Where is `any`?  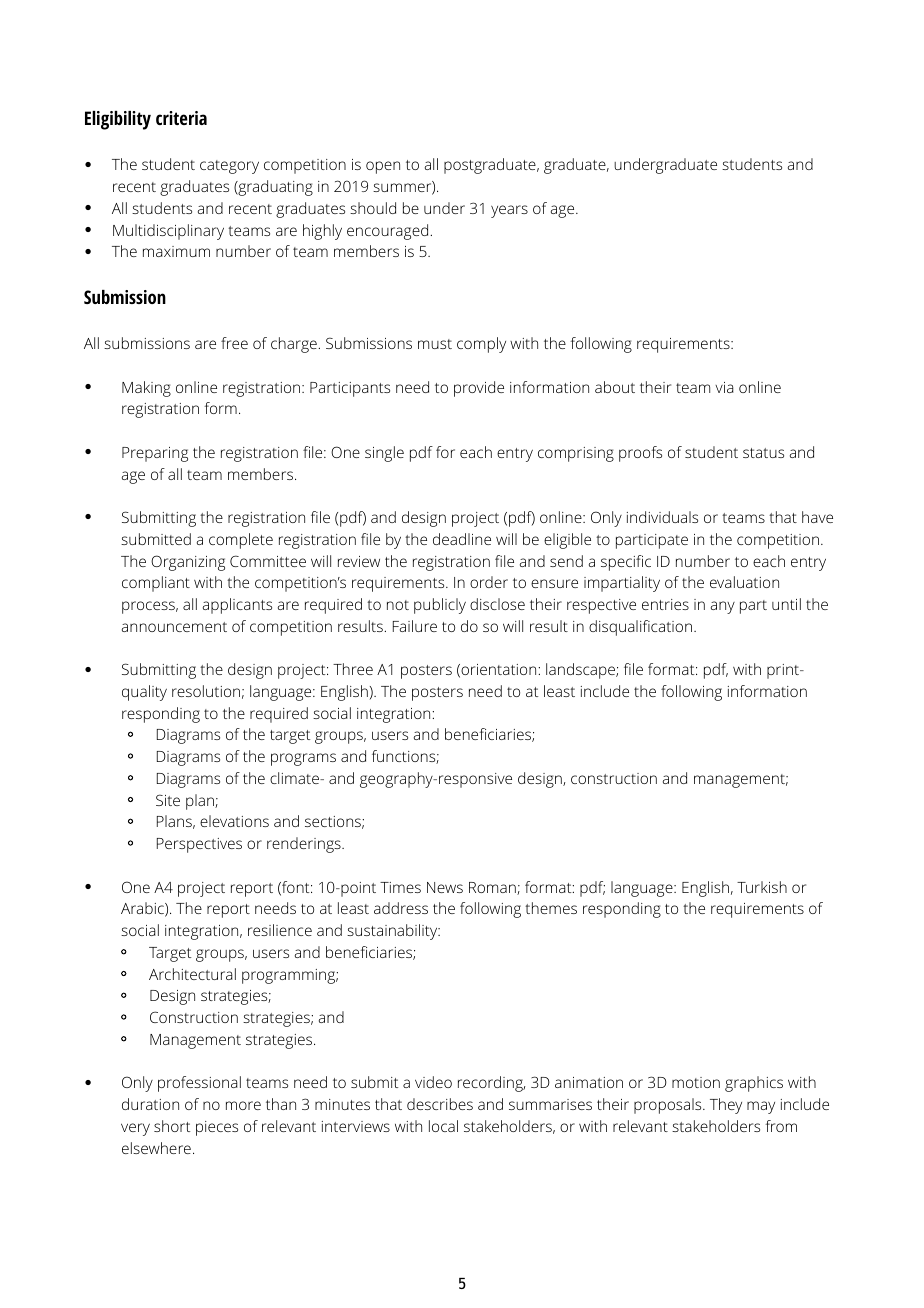
any is located at coordinates (723, 607).
